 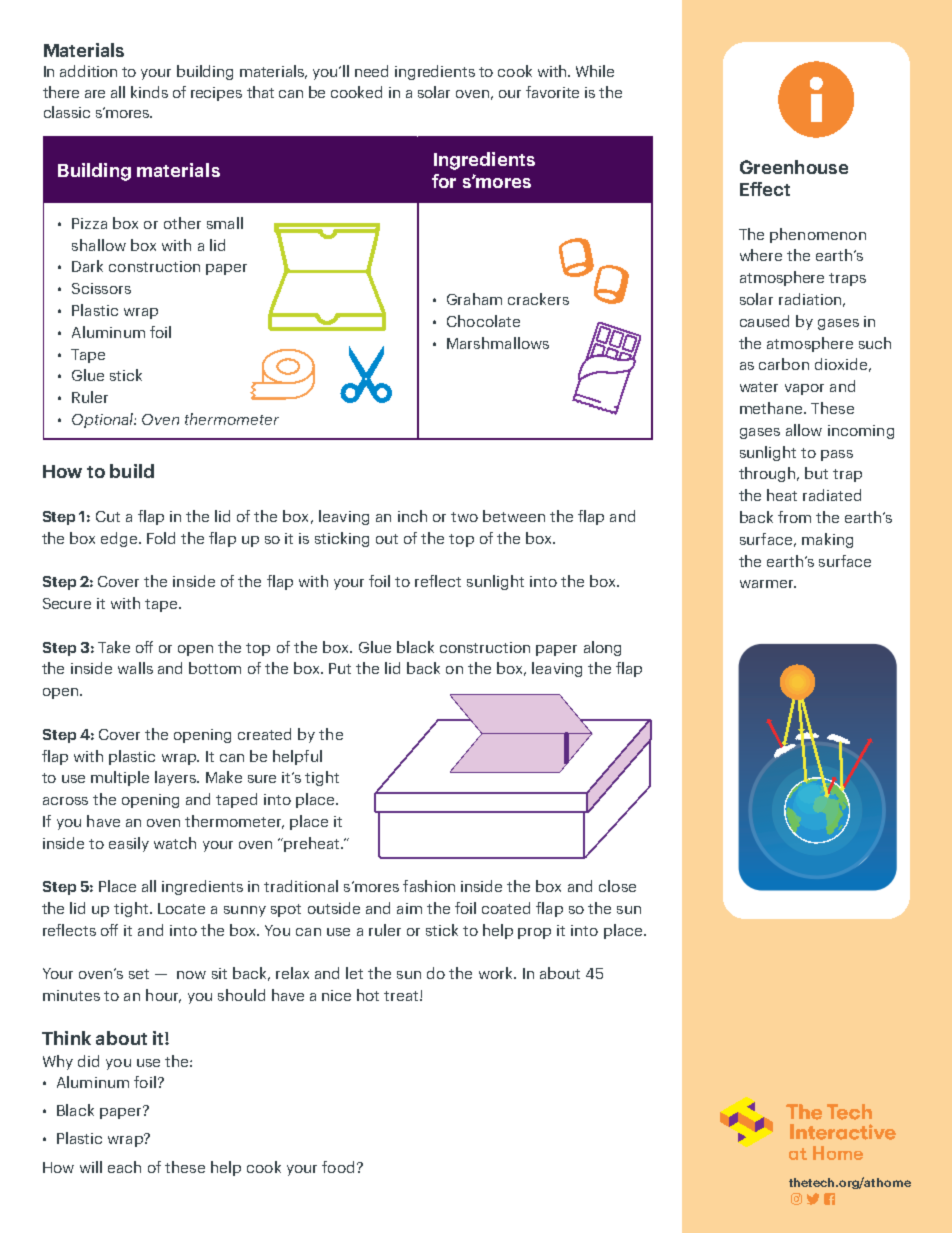 What do you see at coordinates (175, 843) in the page?
I see `watch` at bounding box center [175, 843].
